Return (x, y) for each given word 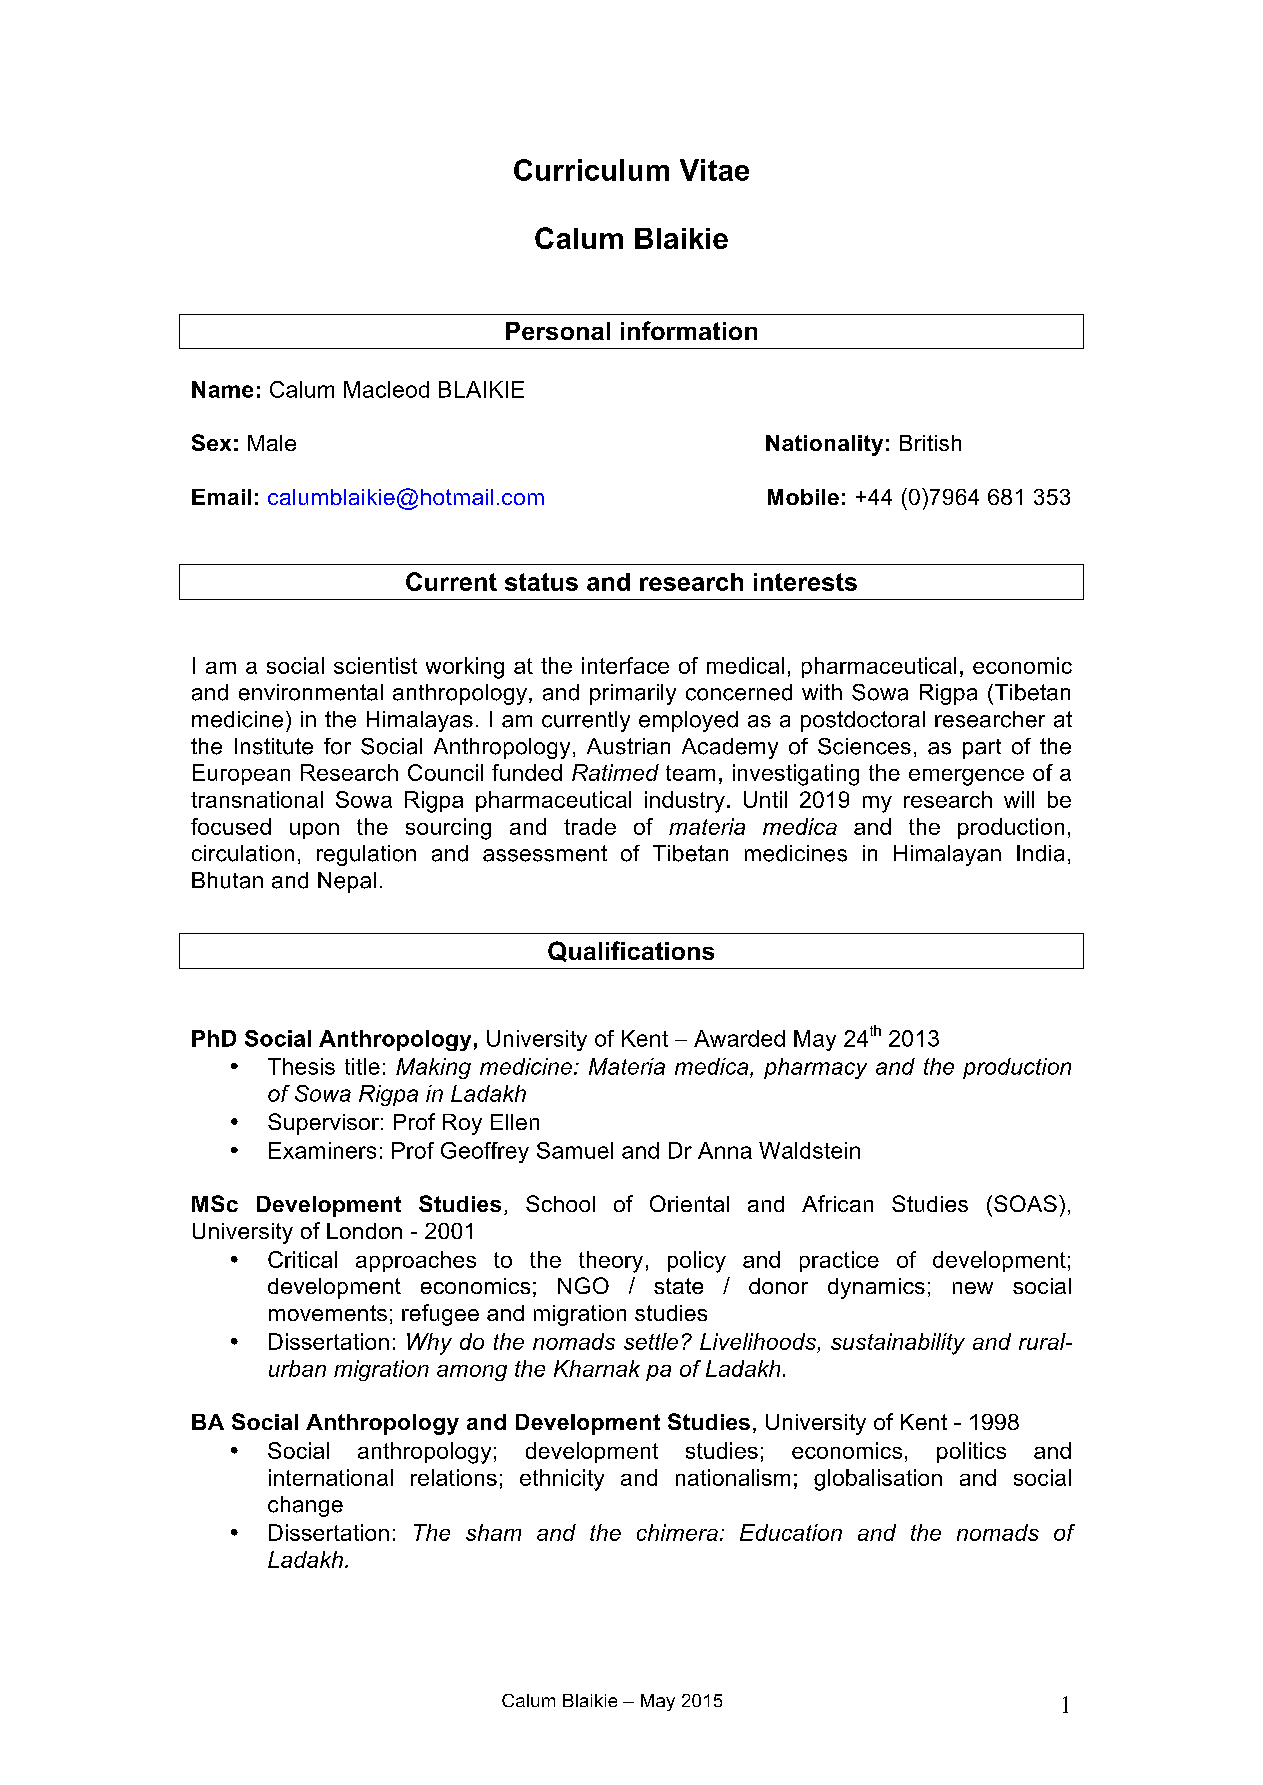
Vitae (714, 170)
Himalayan (947, 855)
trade (590, 826)
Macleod (386, 389)
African (837, 1203)
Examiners (322, 1150)
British (930, 443)
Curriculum (591, 170)
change (305, 1506)
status (541, 582)
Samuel (575, 1150)
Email (221, 497)
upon (314, 831)
